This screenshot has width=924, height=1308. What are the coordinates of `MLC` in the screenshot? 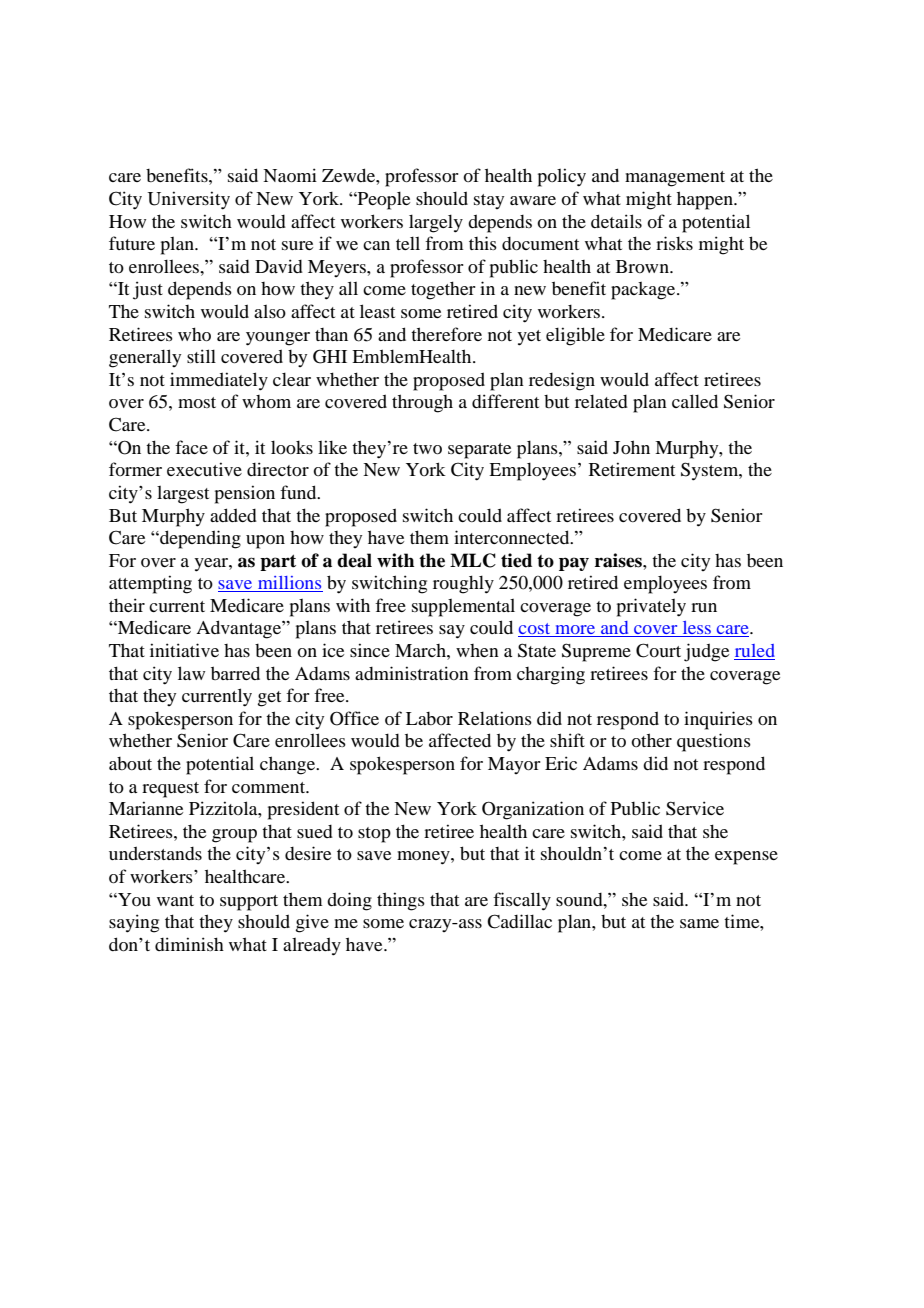 It's located at (473, 560).
